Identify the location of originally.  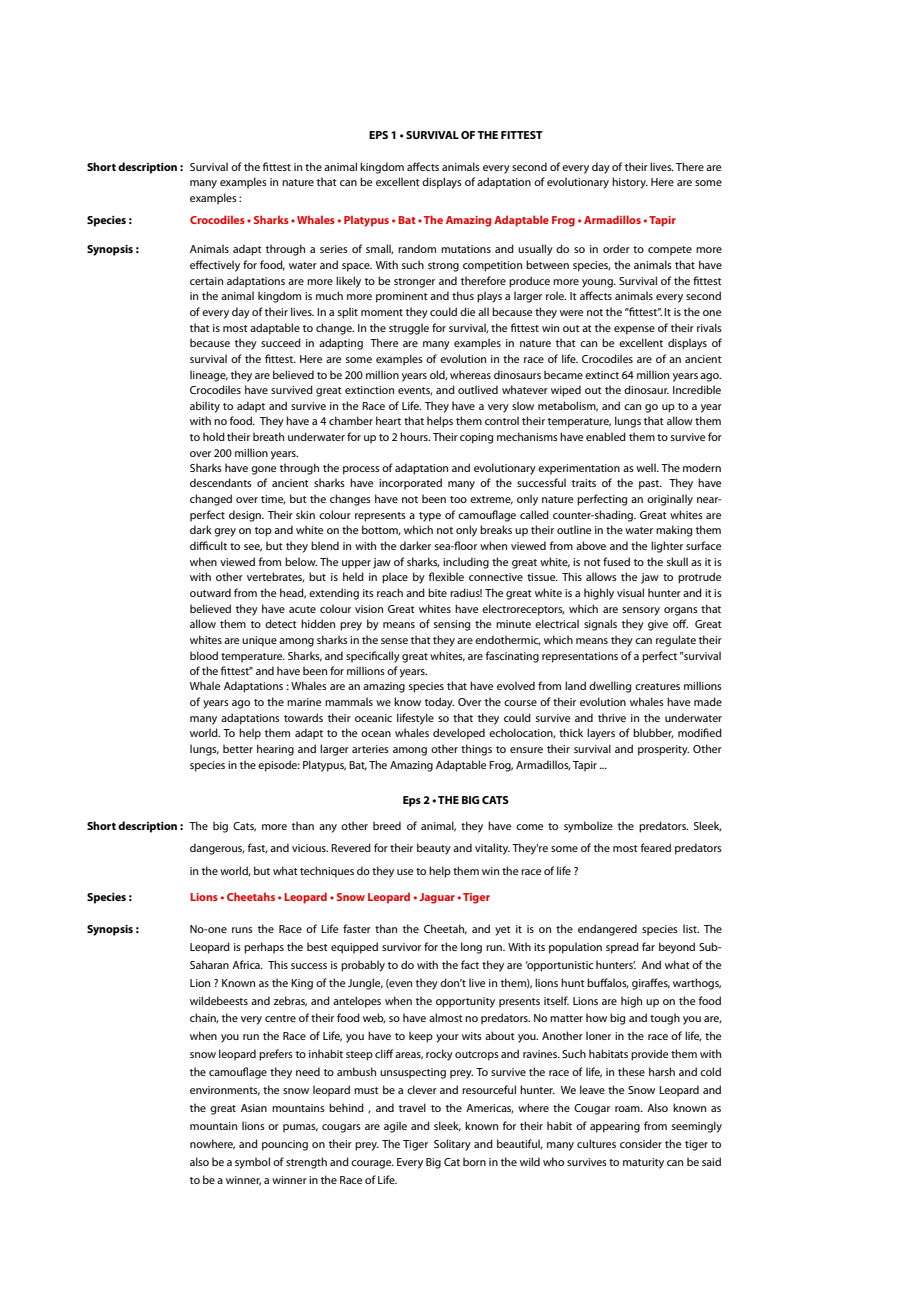
(670, 500).
